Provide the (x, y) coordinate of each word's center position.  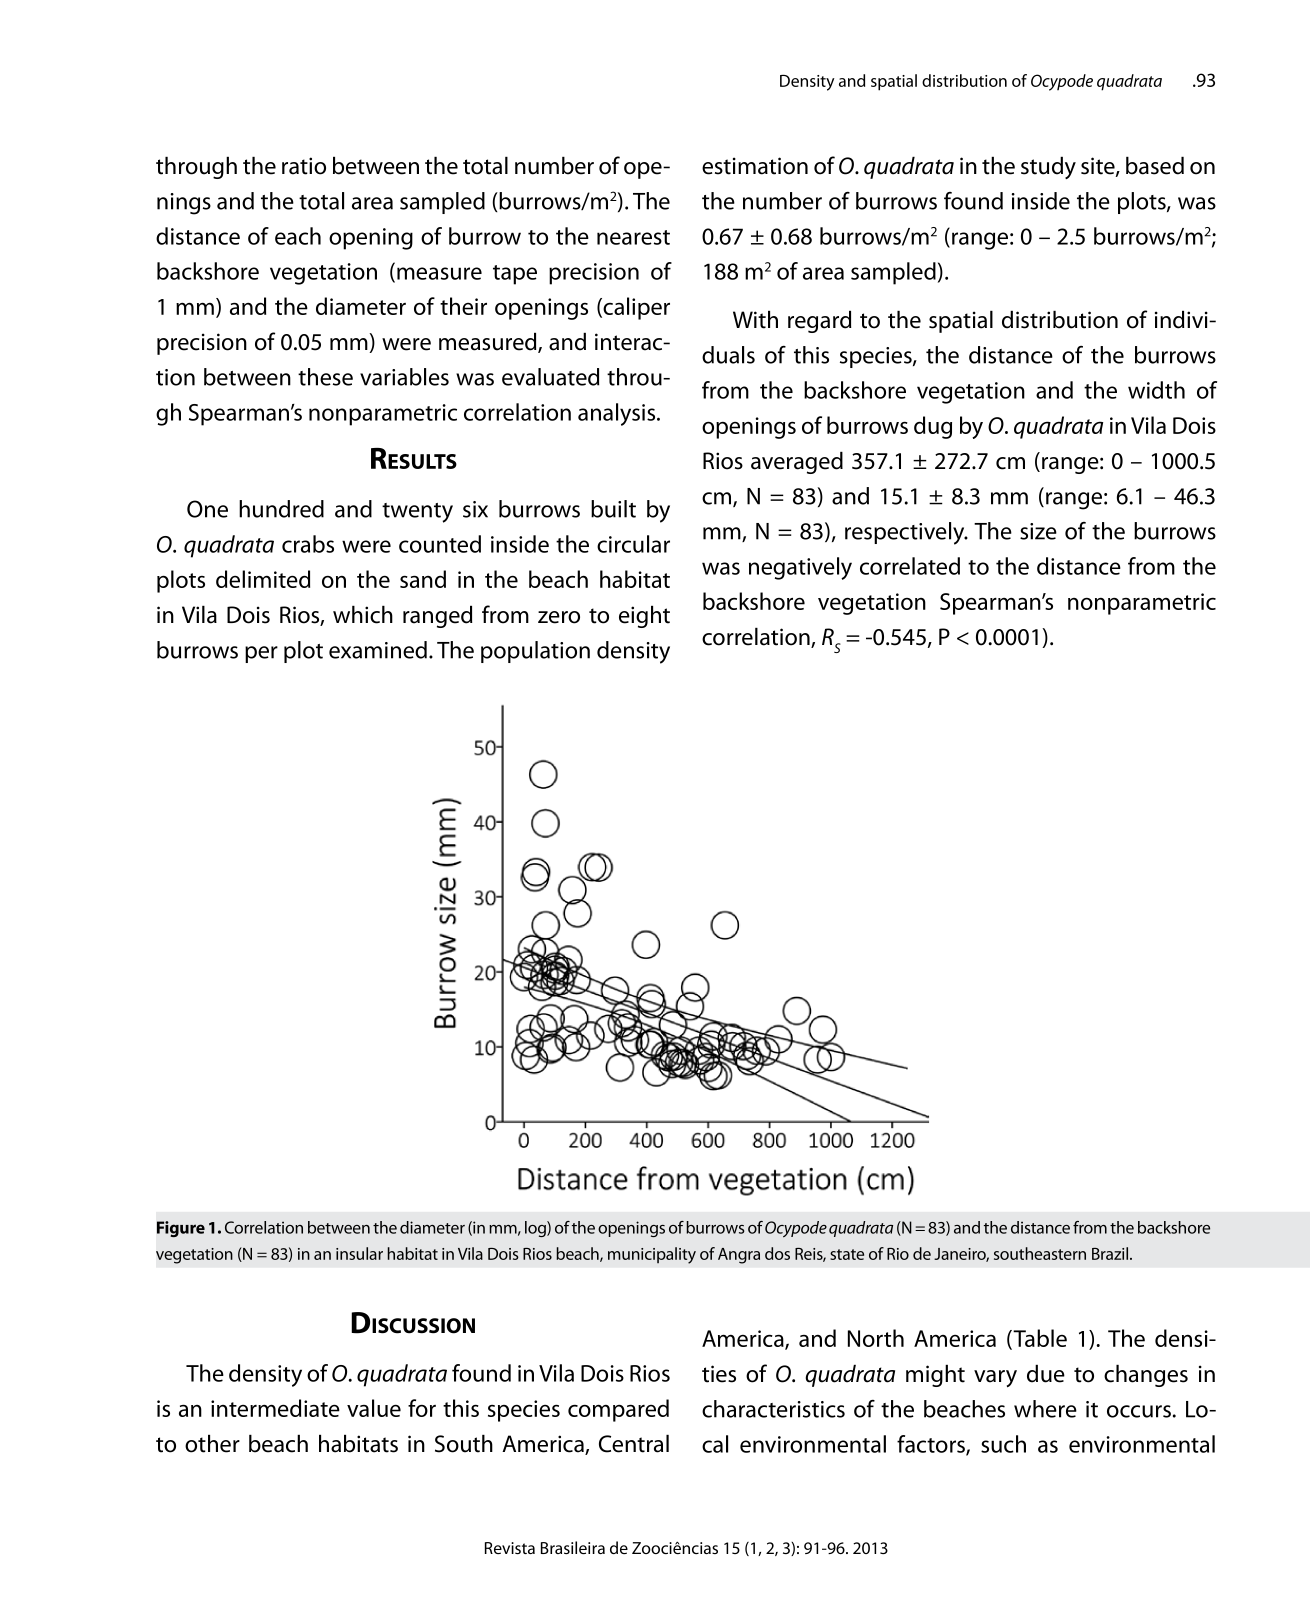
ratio (304, 166)
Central (634, 1443)
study (1048, 167)
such (1003, 1444)
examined (378, 650)
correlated (910, 566)
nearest (633, 237)
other (212, 1443)
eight (644, 616)
